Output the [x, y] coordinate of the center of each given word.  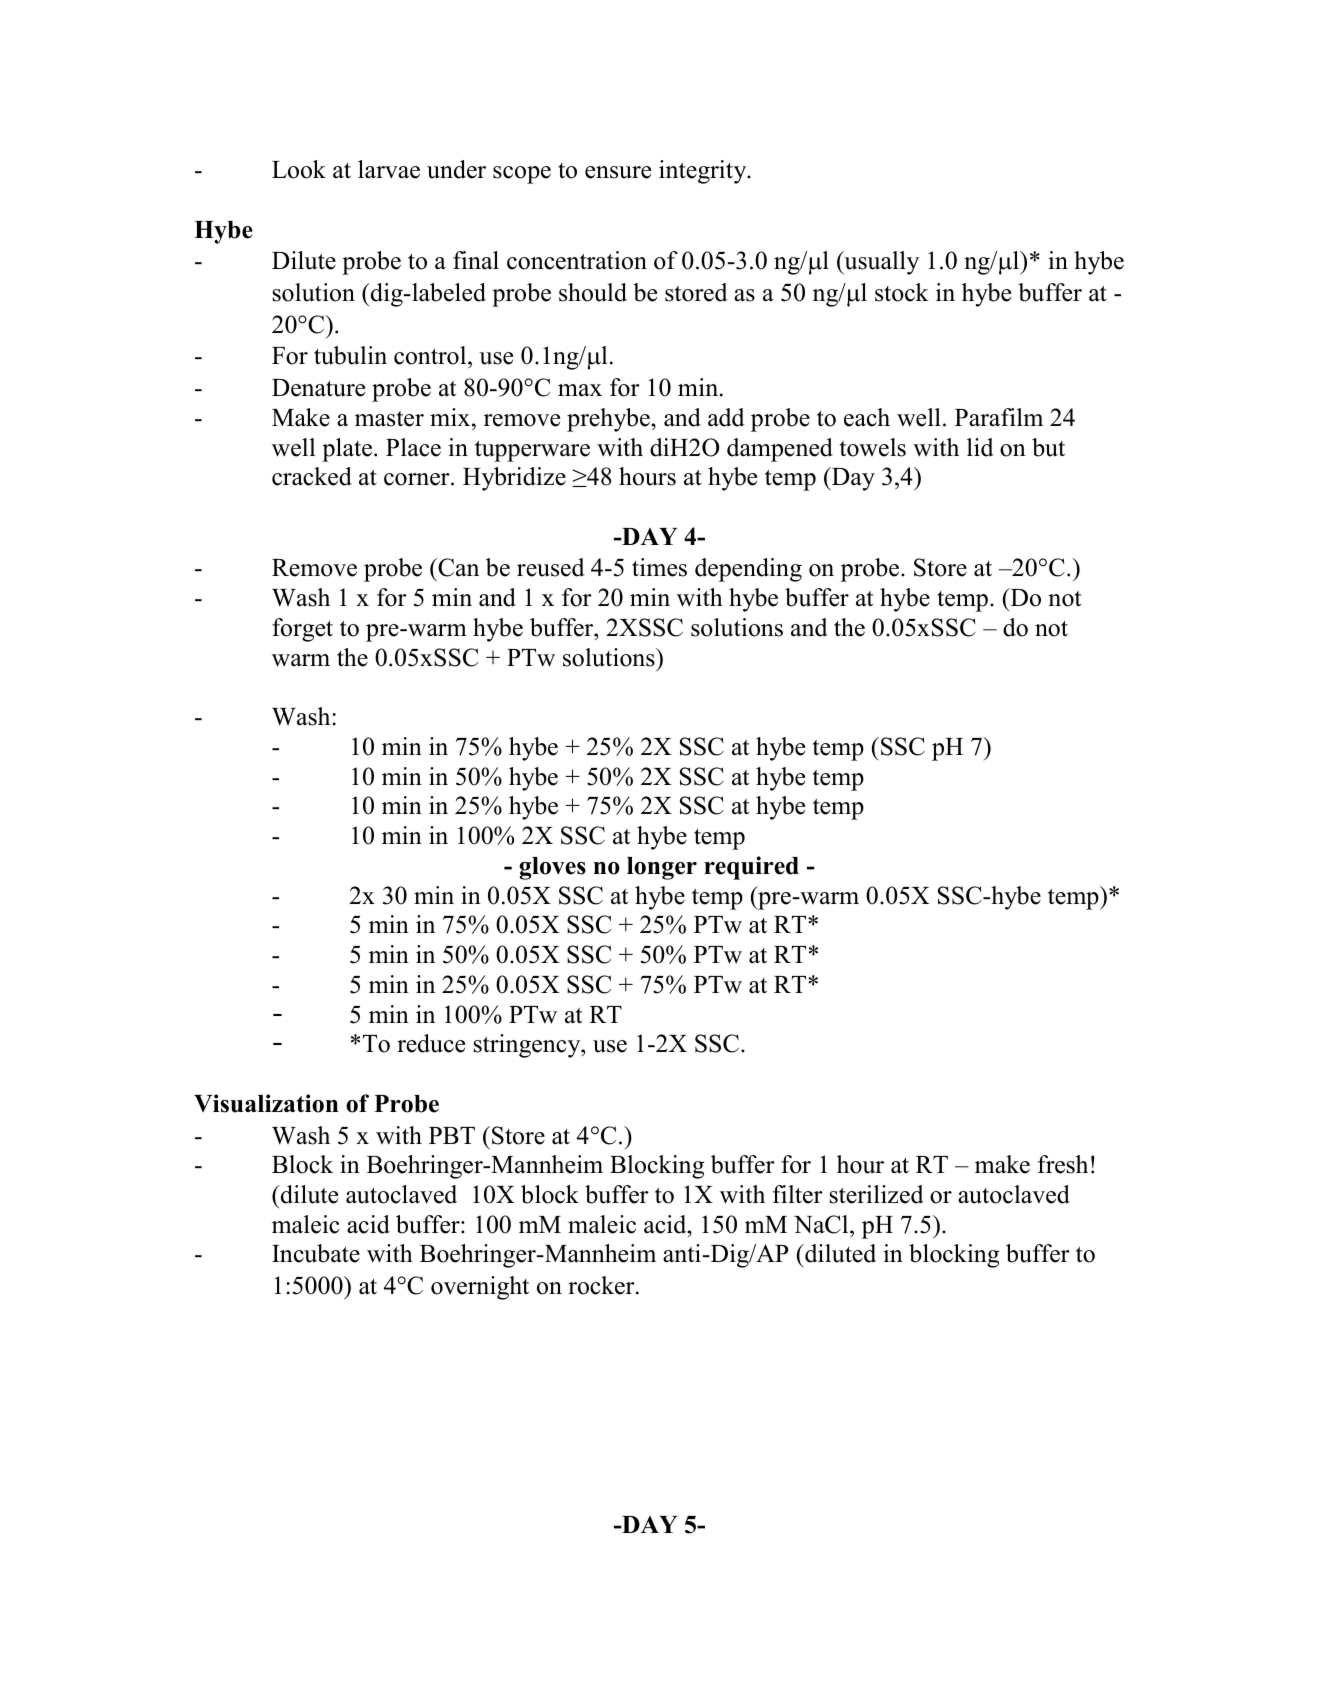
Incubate [316, 1253]
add [726, 417]
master [389, 419]
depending [748, 570]
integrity [704, 172]
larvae [389, 169]
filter [798, 1194]
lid [980, 447]
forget [302, 630]
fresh [1063, 1164]
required [751, 868]
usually [880, 263]
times [659, 567]
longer [662, 868]
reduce [431, 1043]
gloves [552, 868]
